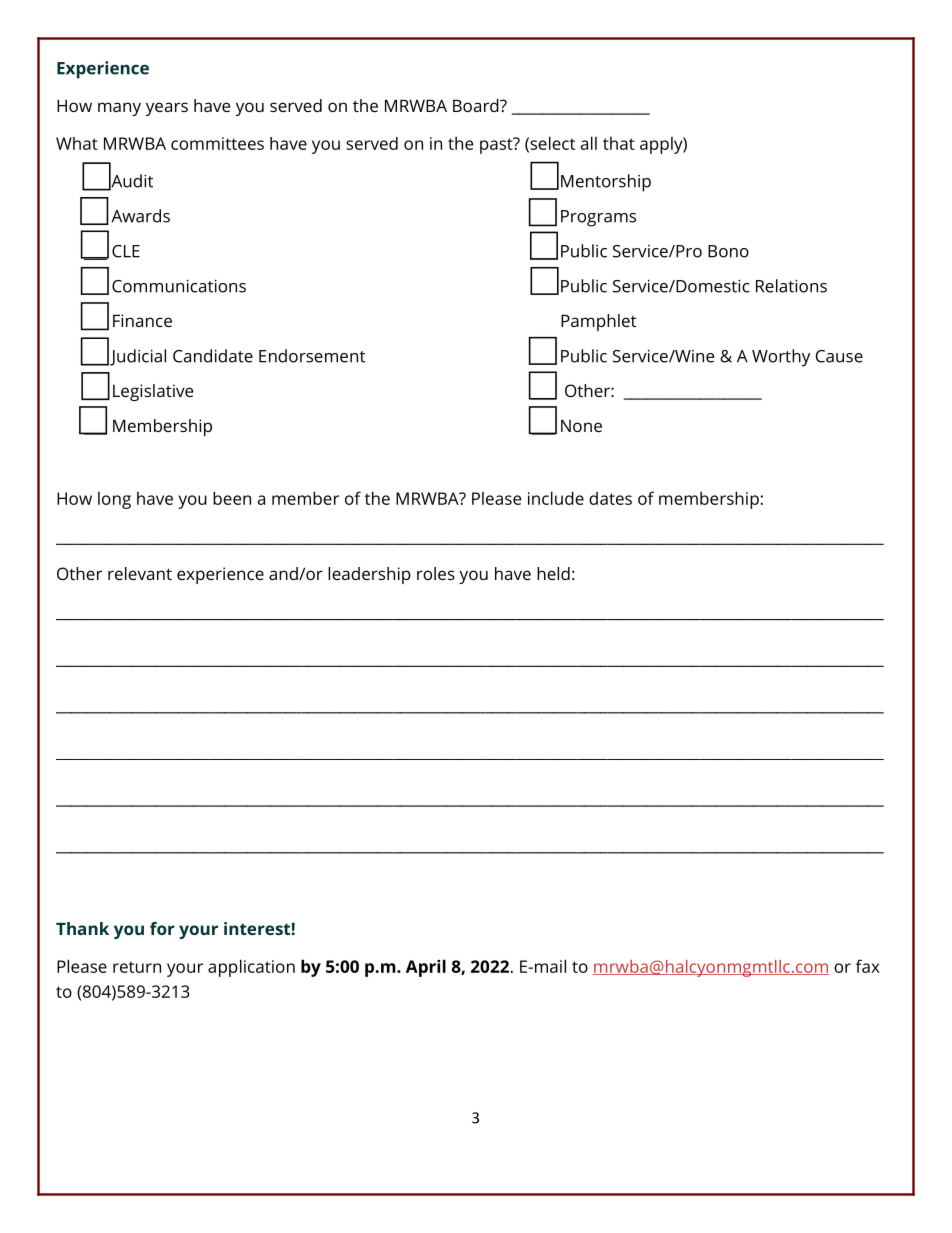 Image resolution: width=952 pixels, height=1233 pixels. I want to click on roles, so click(436, 573).
